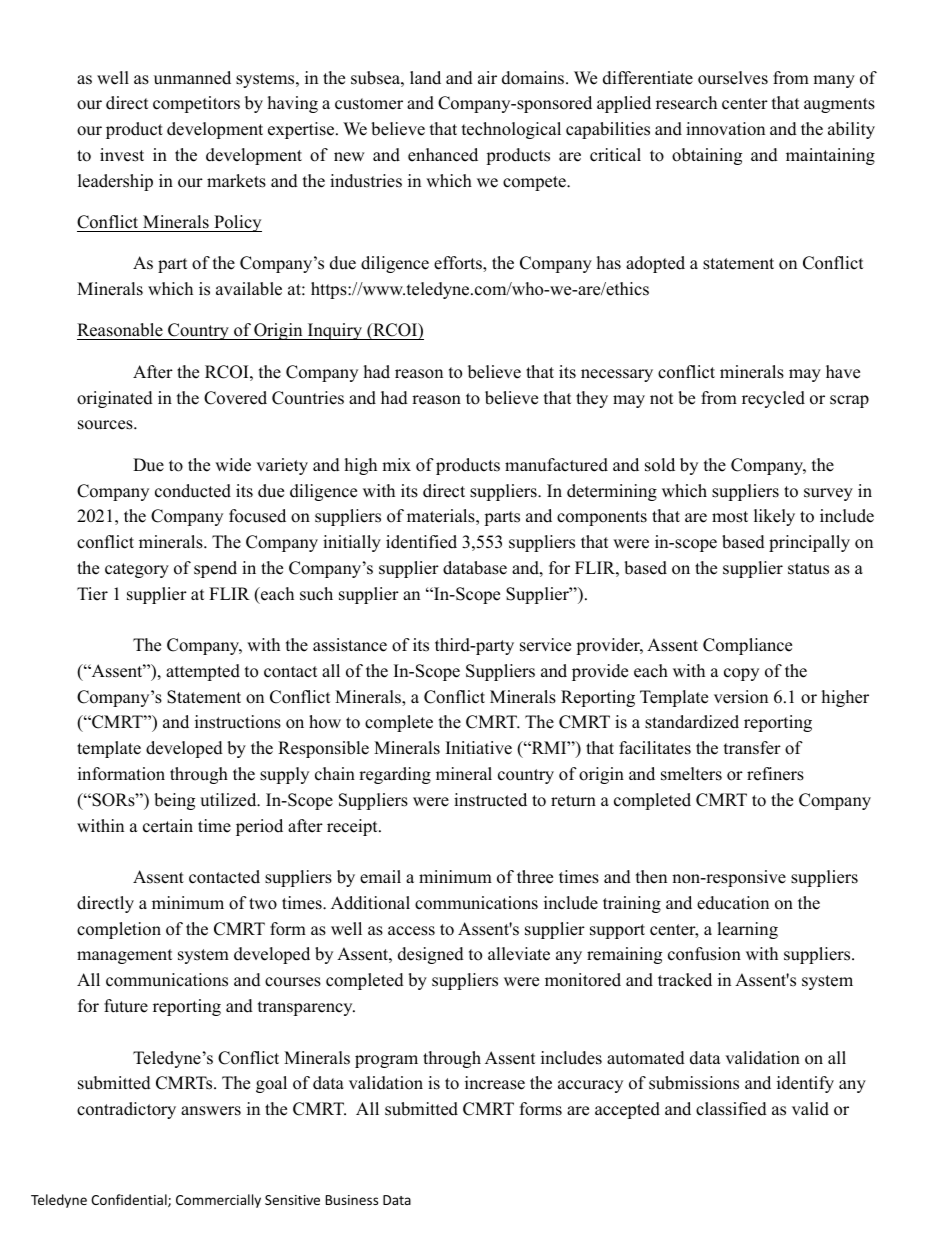  I want to click on access, so click(411, 931).
